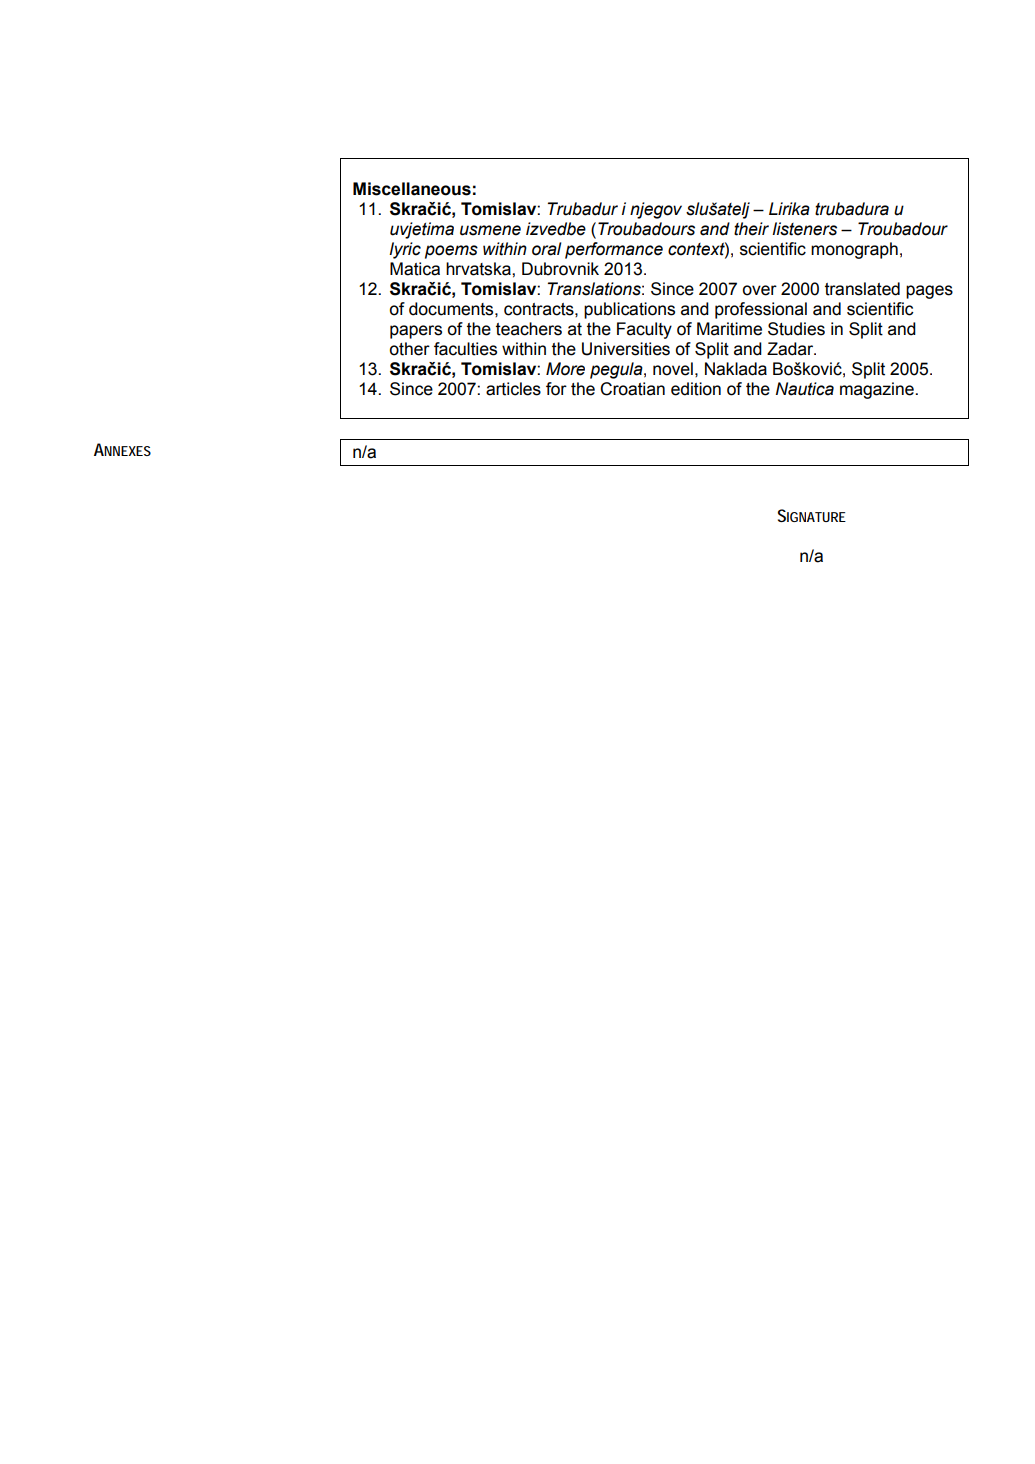 This screenshot has height=1464, width=1035. What do you see at coordinates (412, 189) in the screenshot?
I see `Miscellaneous` at bounding box center [412, 189].
